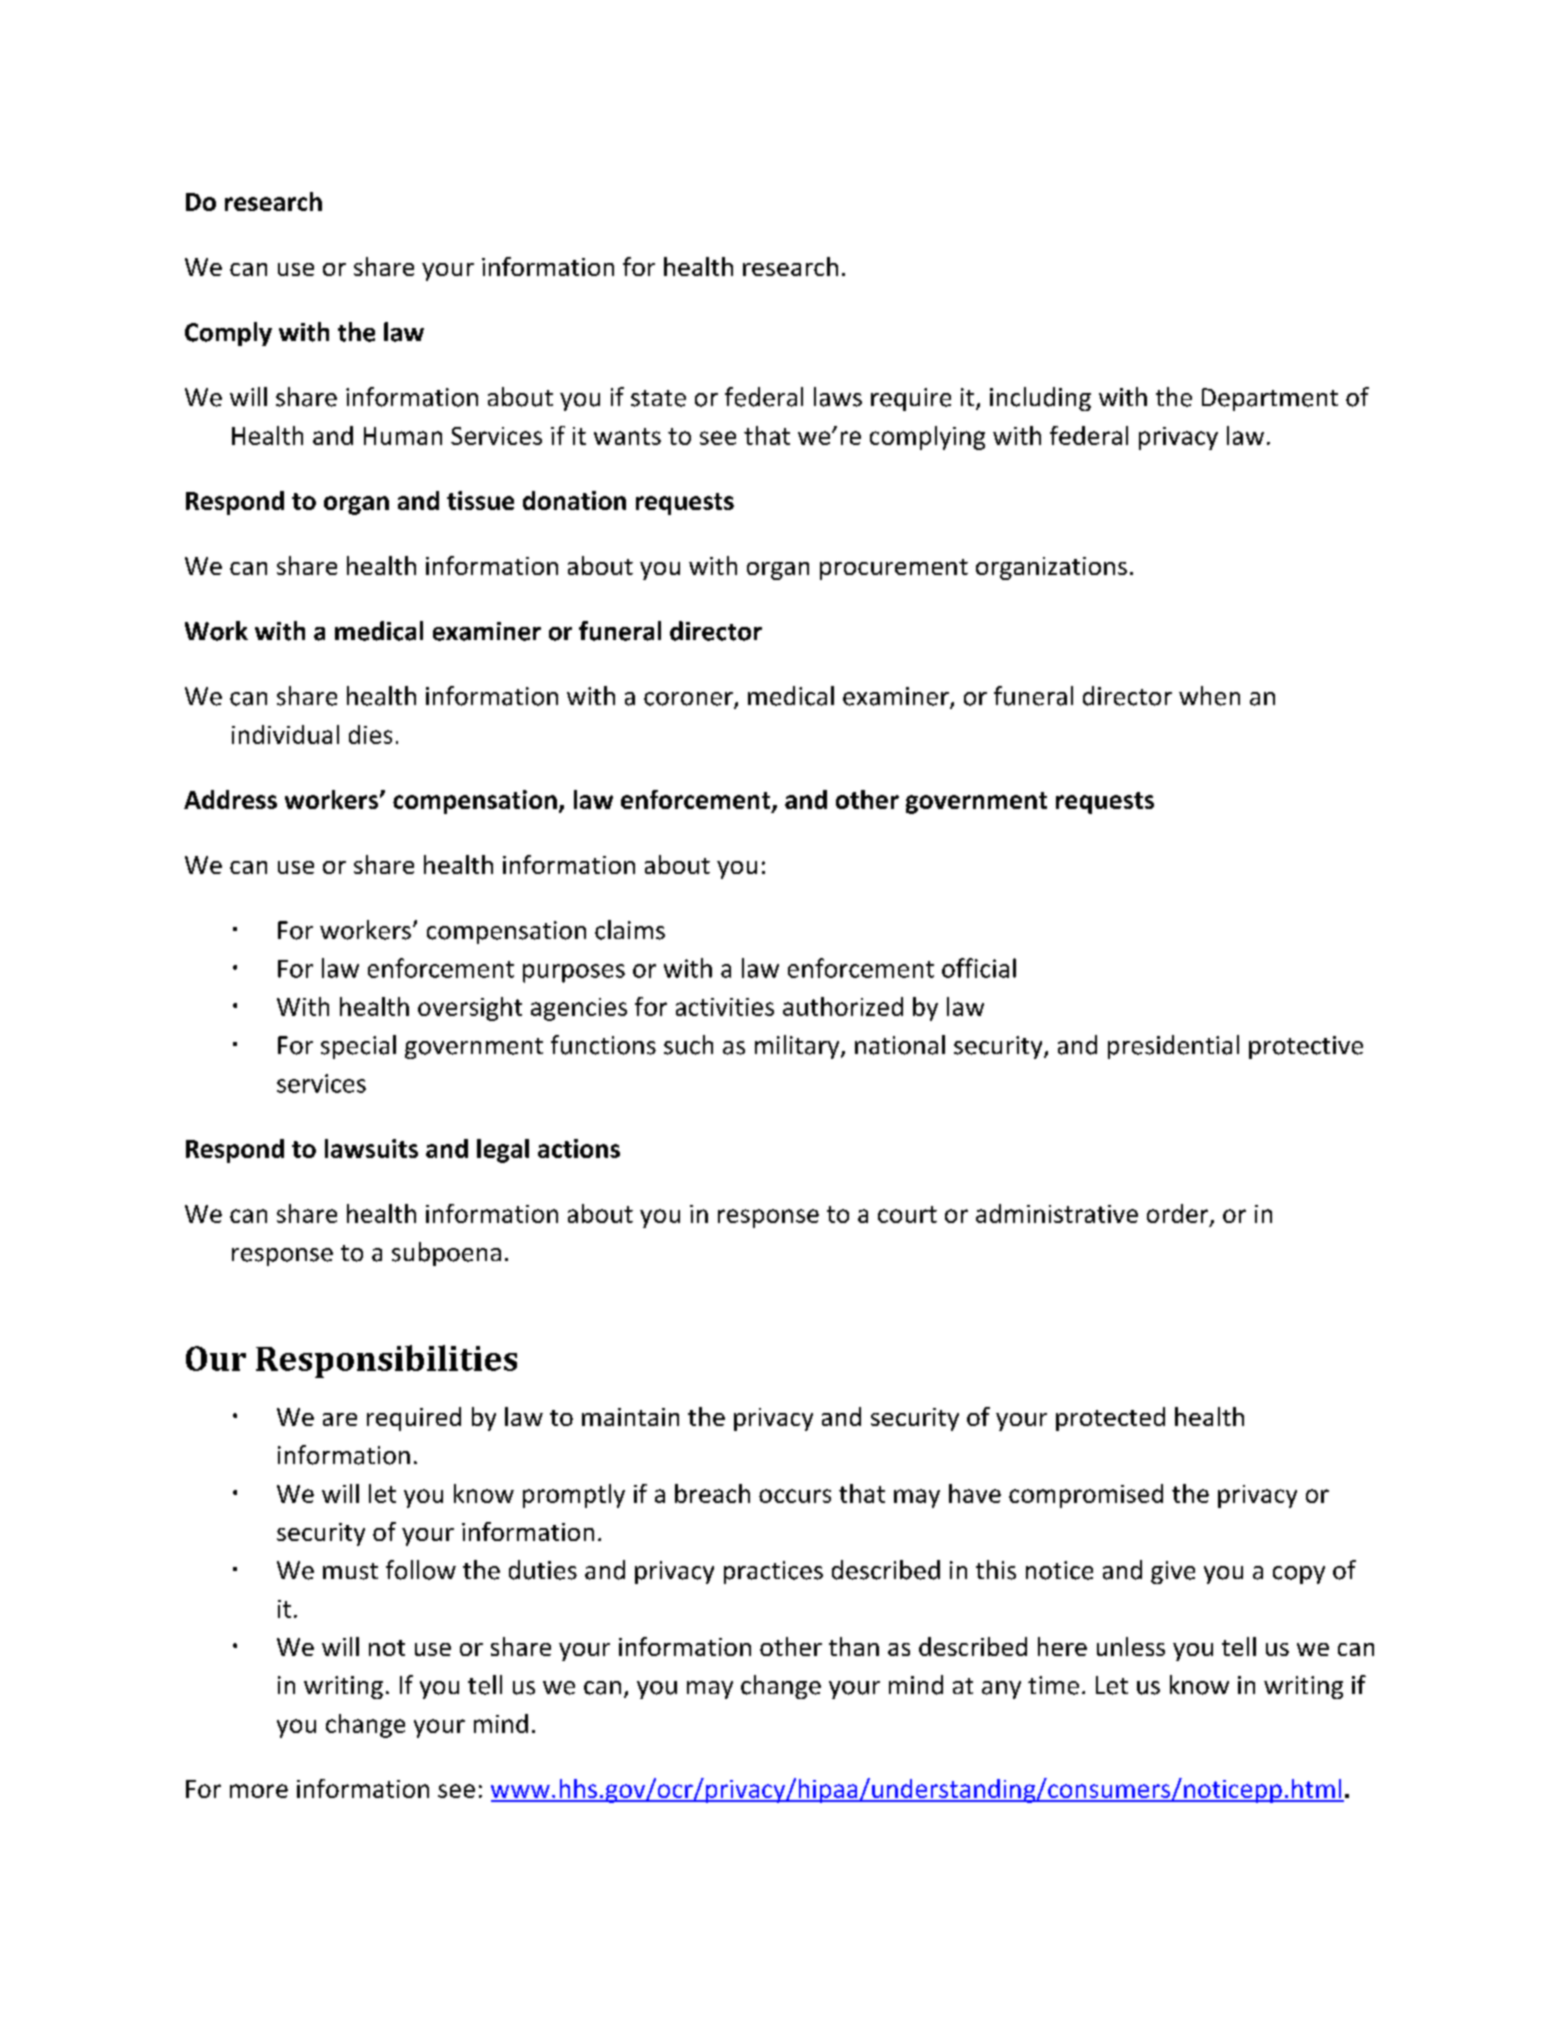  Describe the element at coordinates (403, 436) in the screenshot. I see `Human` at that location.
